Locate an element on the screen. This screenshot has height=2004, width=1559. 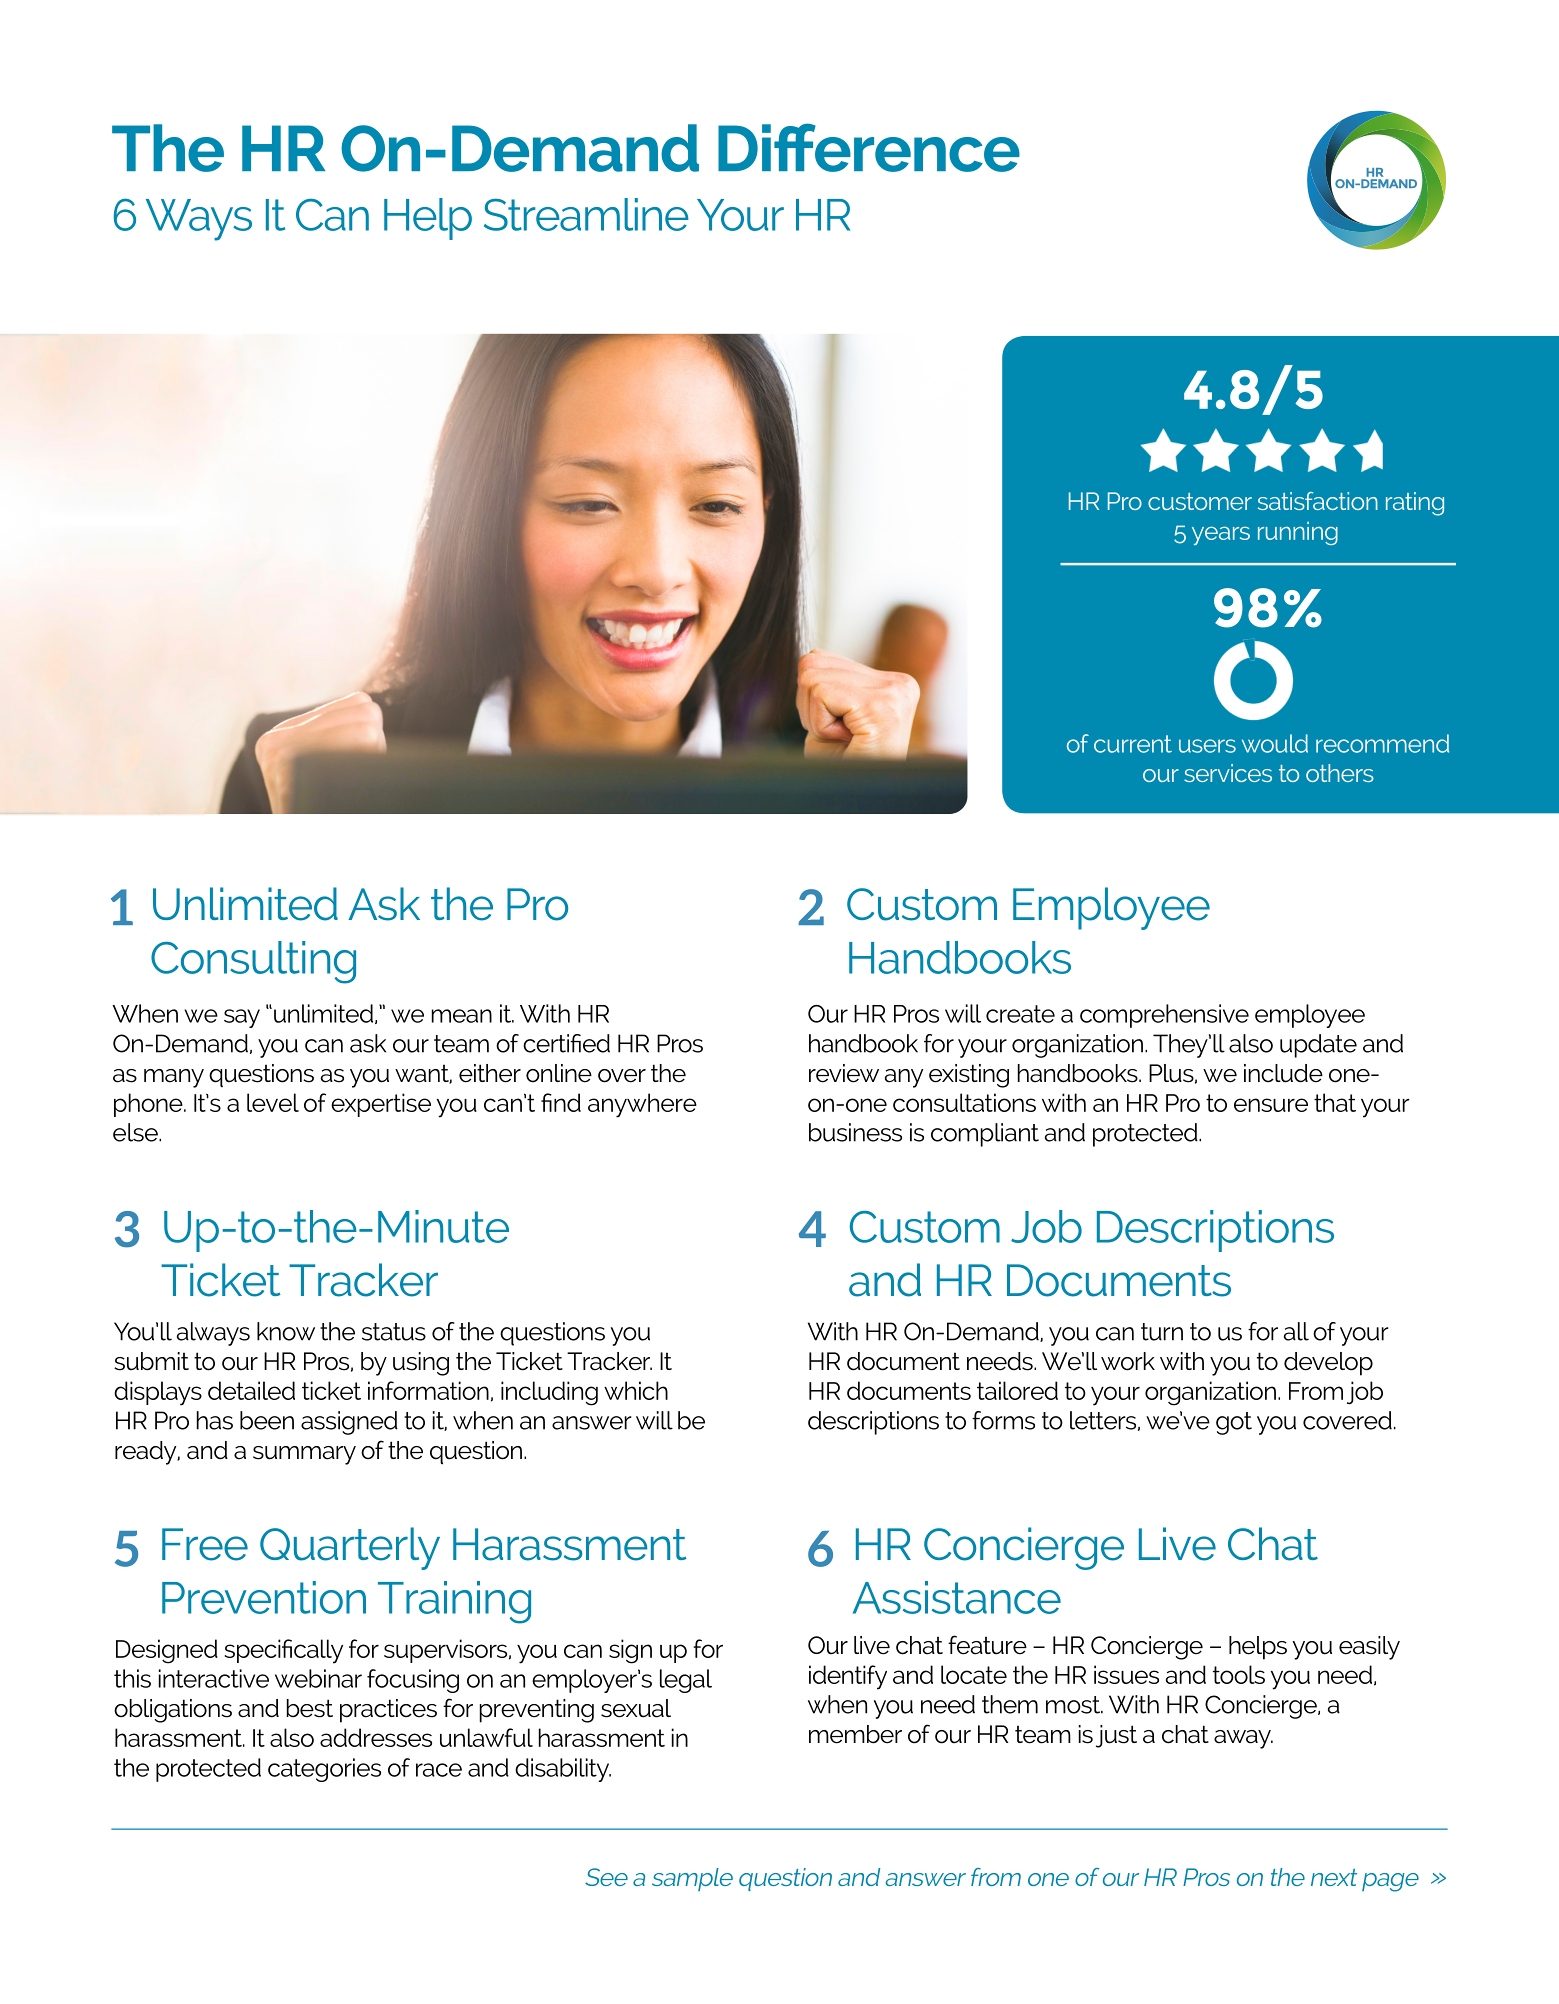
would is located at coordinates (1275, 743).
